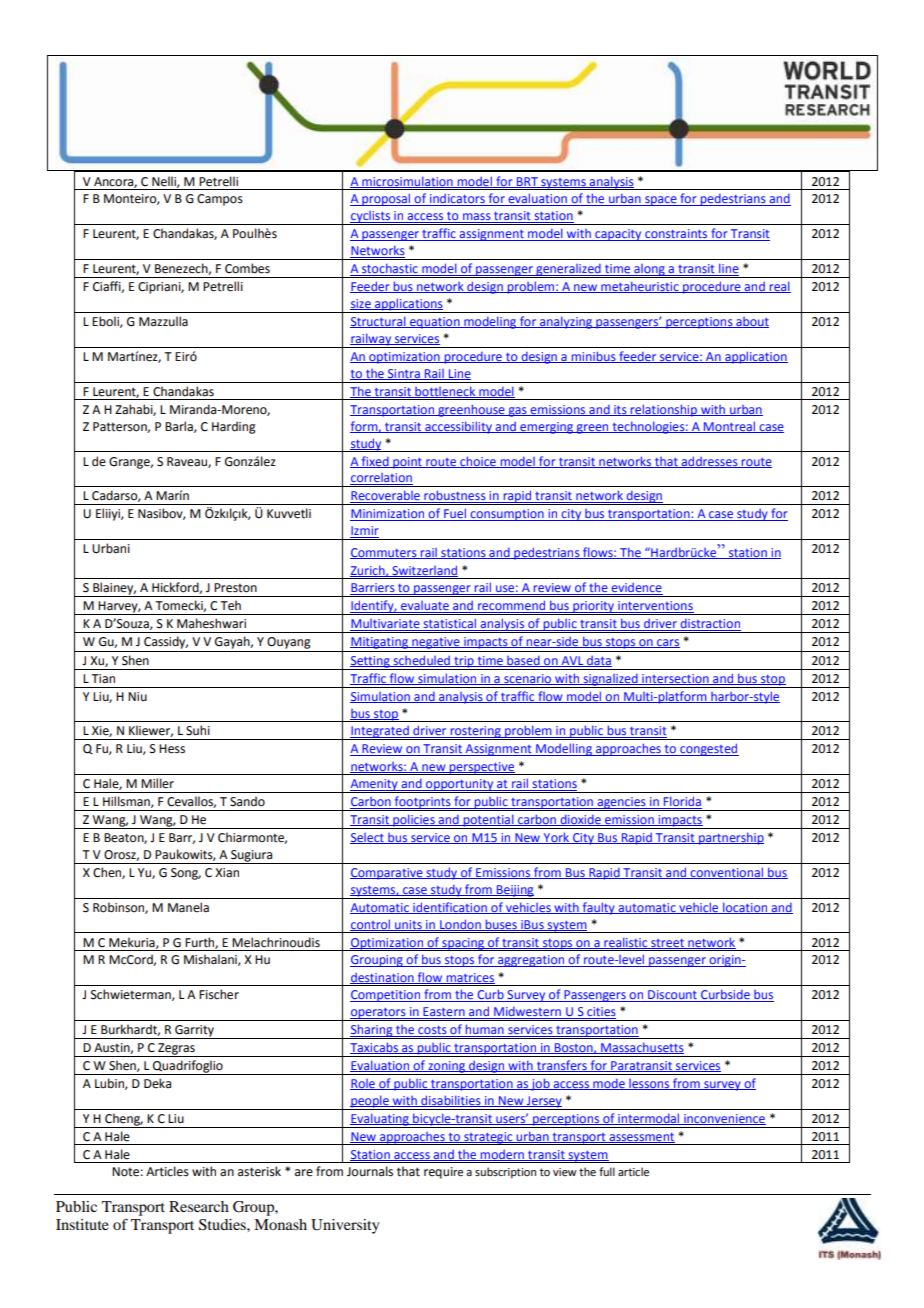  I want to click on full, so click(607, 1171).
